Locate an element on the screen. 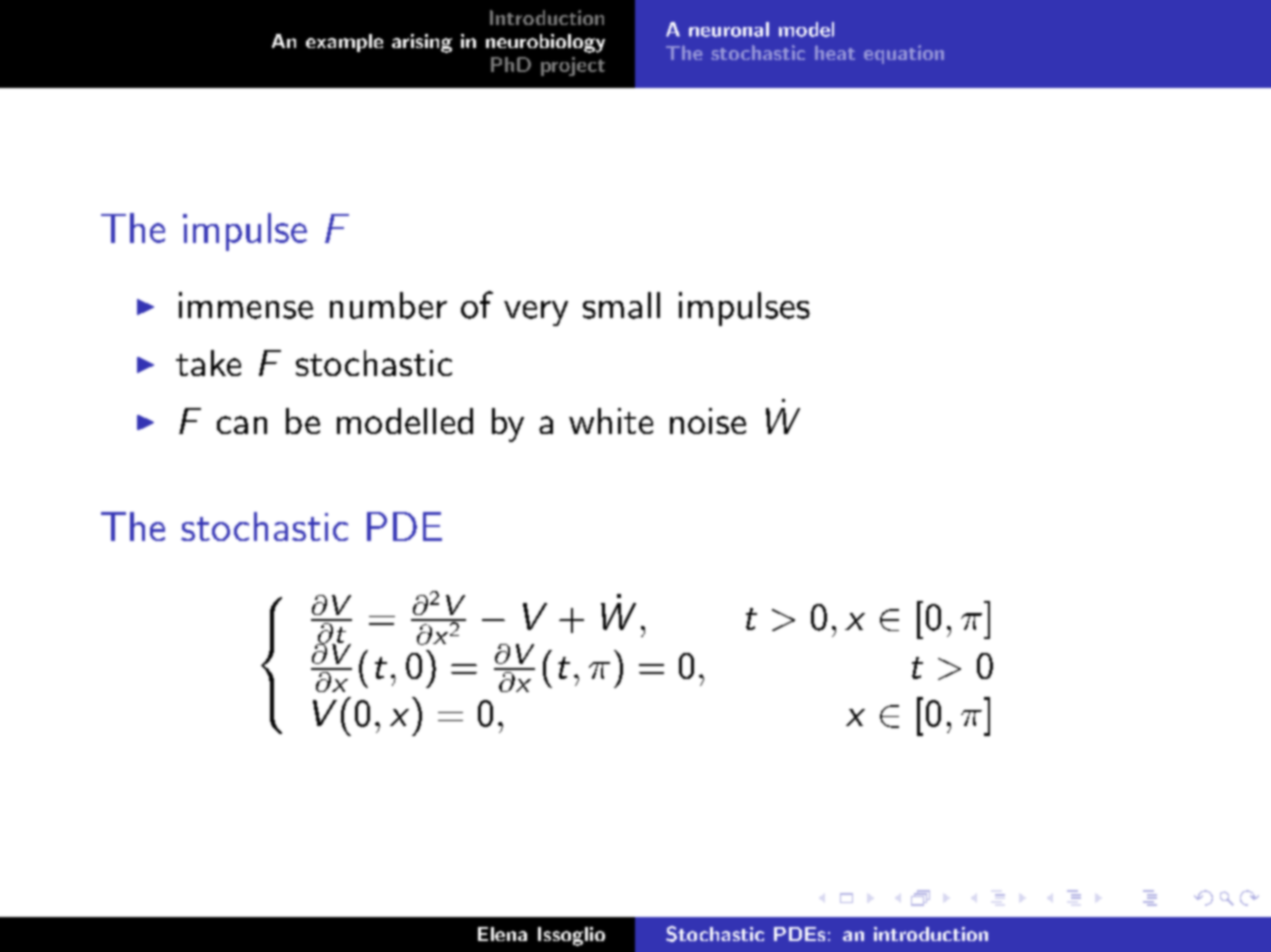 The width and height of the screenshot is (1271, 952). immense is located at coordinates (246, 305).
